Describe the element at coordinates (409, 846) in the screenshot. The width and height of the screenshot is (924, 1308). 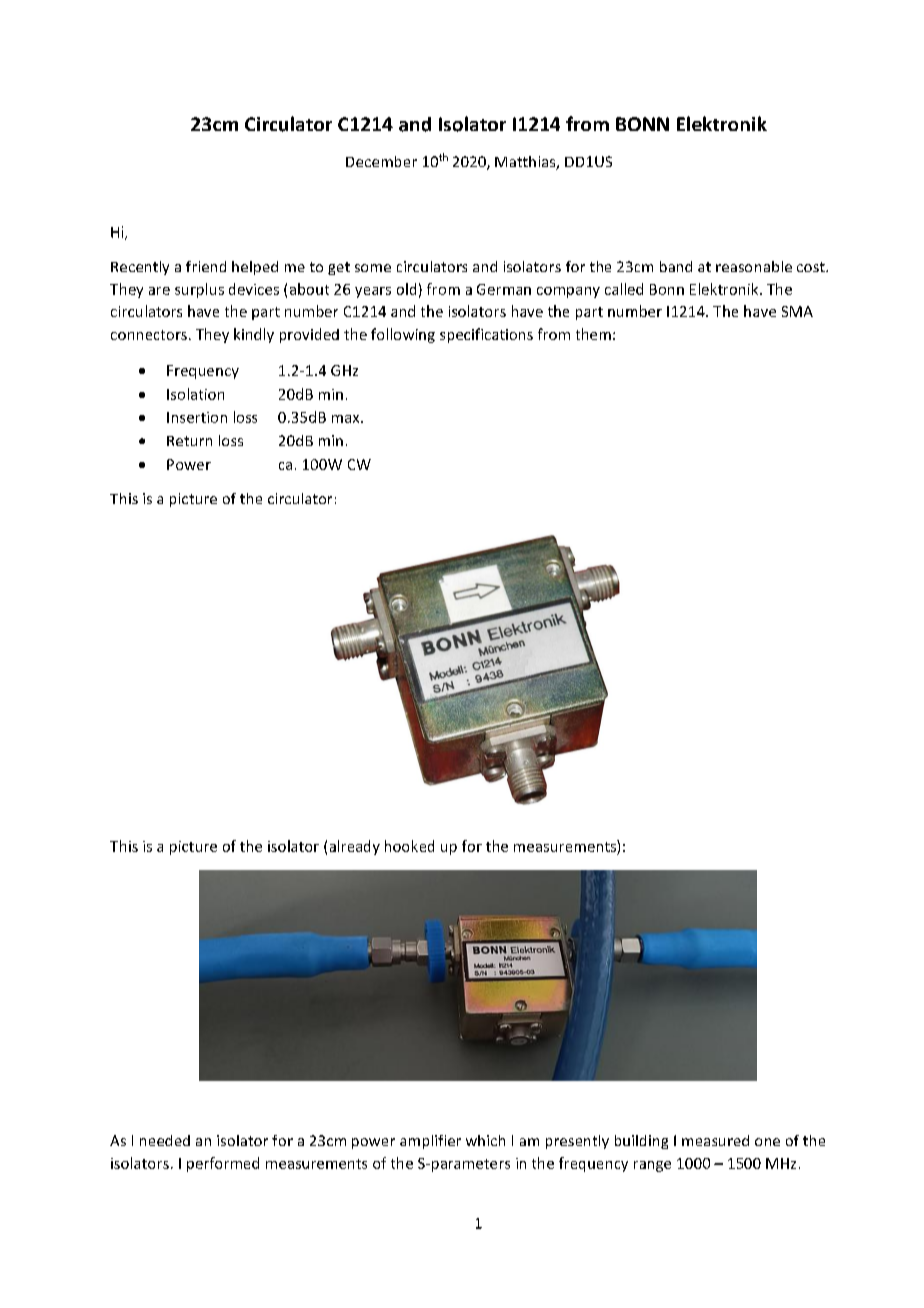
I see `hooked` at that location.
